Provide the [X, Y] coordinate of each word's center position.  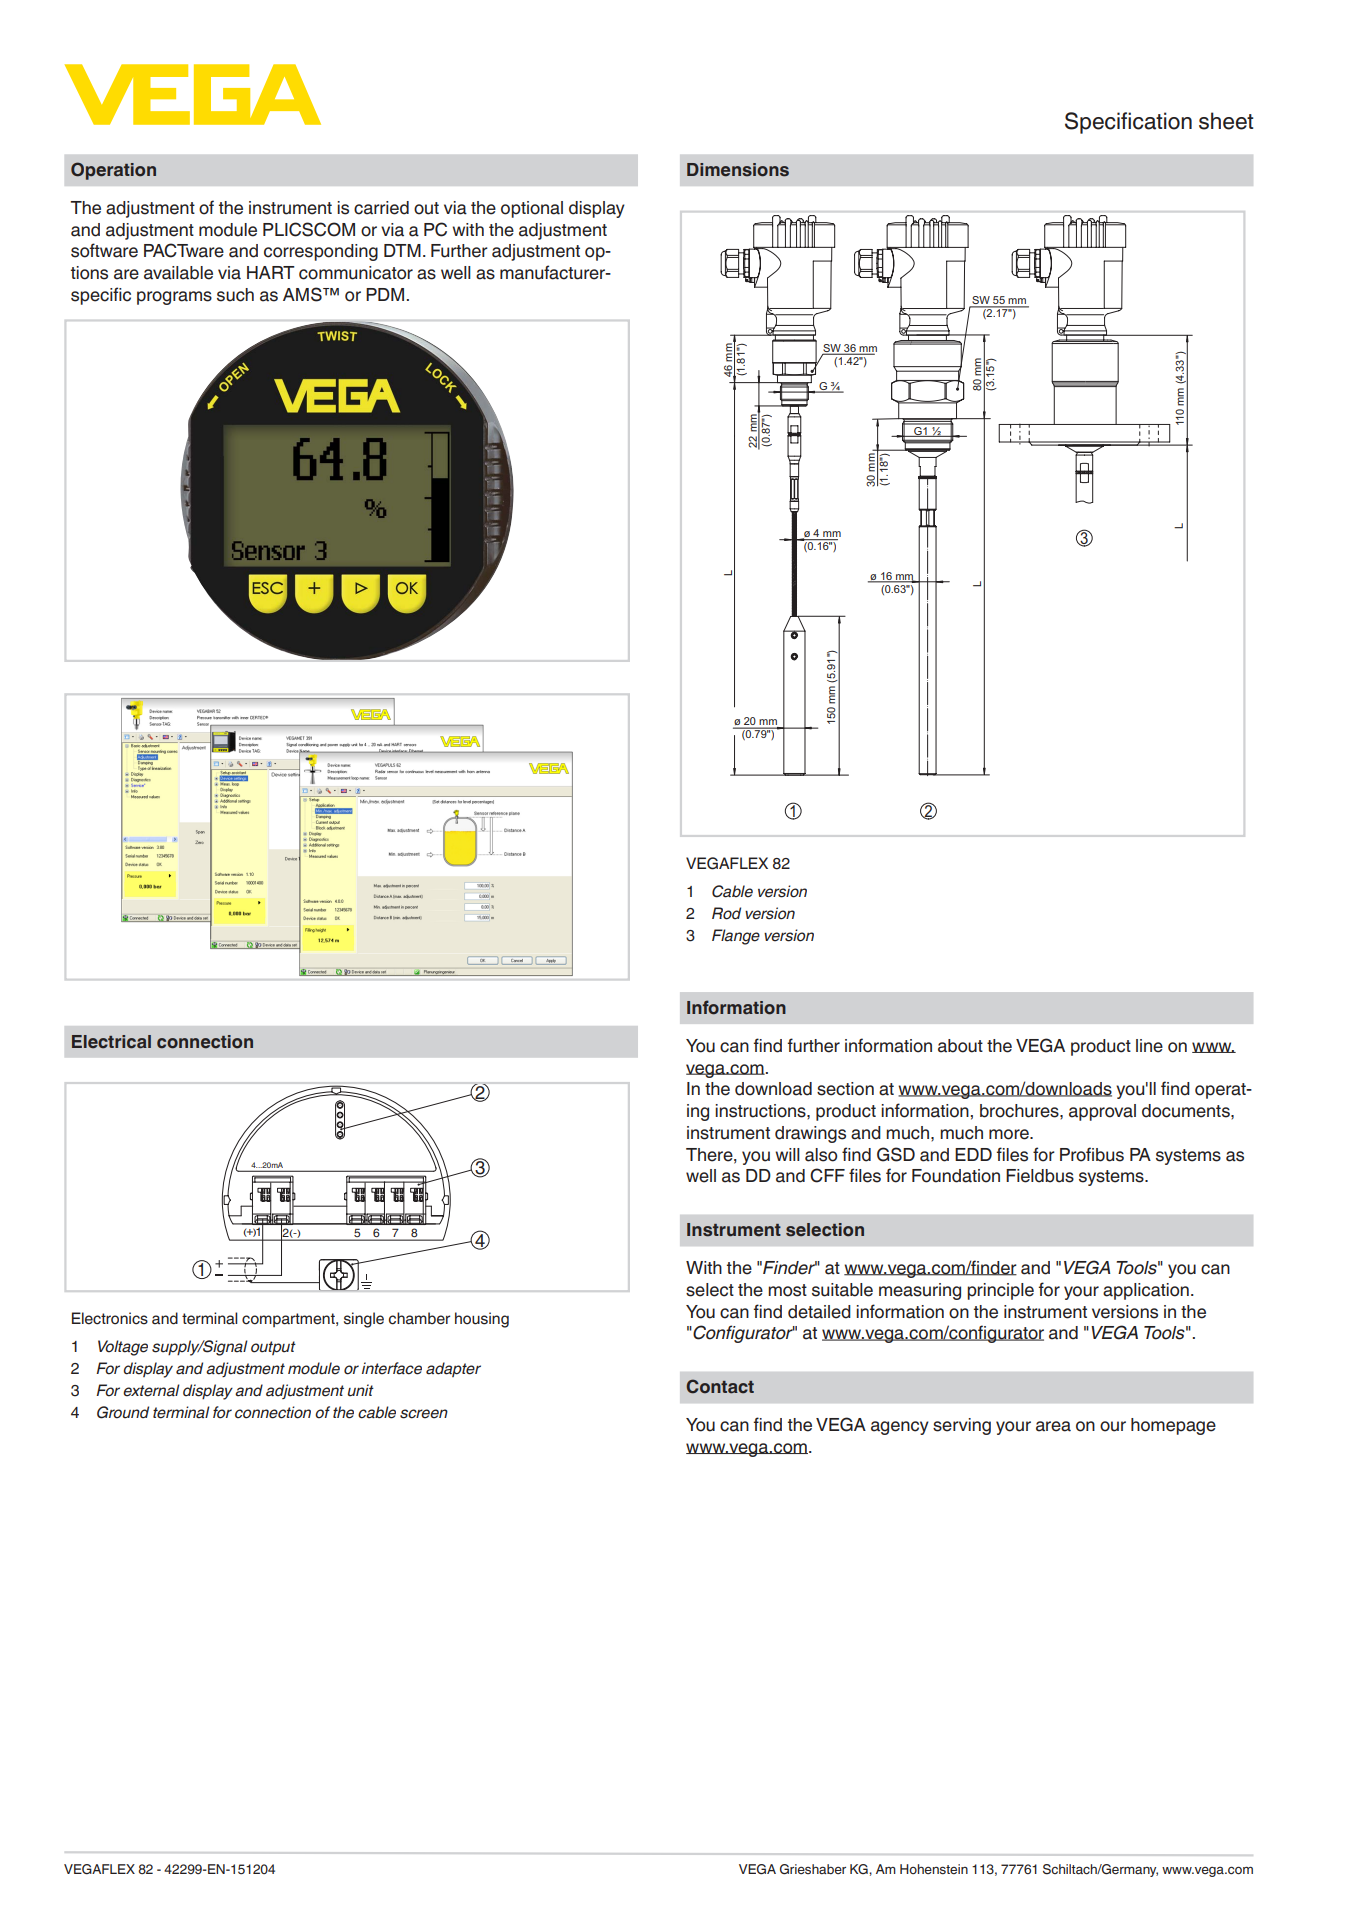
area [1053, 1426]
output [273, 1348]
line [1149, 1046]
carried [381, 208]
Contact [720, 1386]
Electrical [111, 1042]
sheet [1226, 121]
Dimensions [738, 170]
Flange [736, 937]
